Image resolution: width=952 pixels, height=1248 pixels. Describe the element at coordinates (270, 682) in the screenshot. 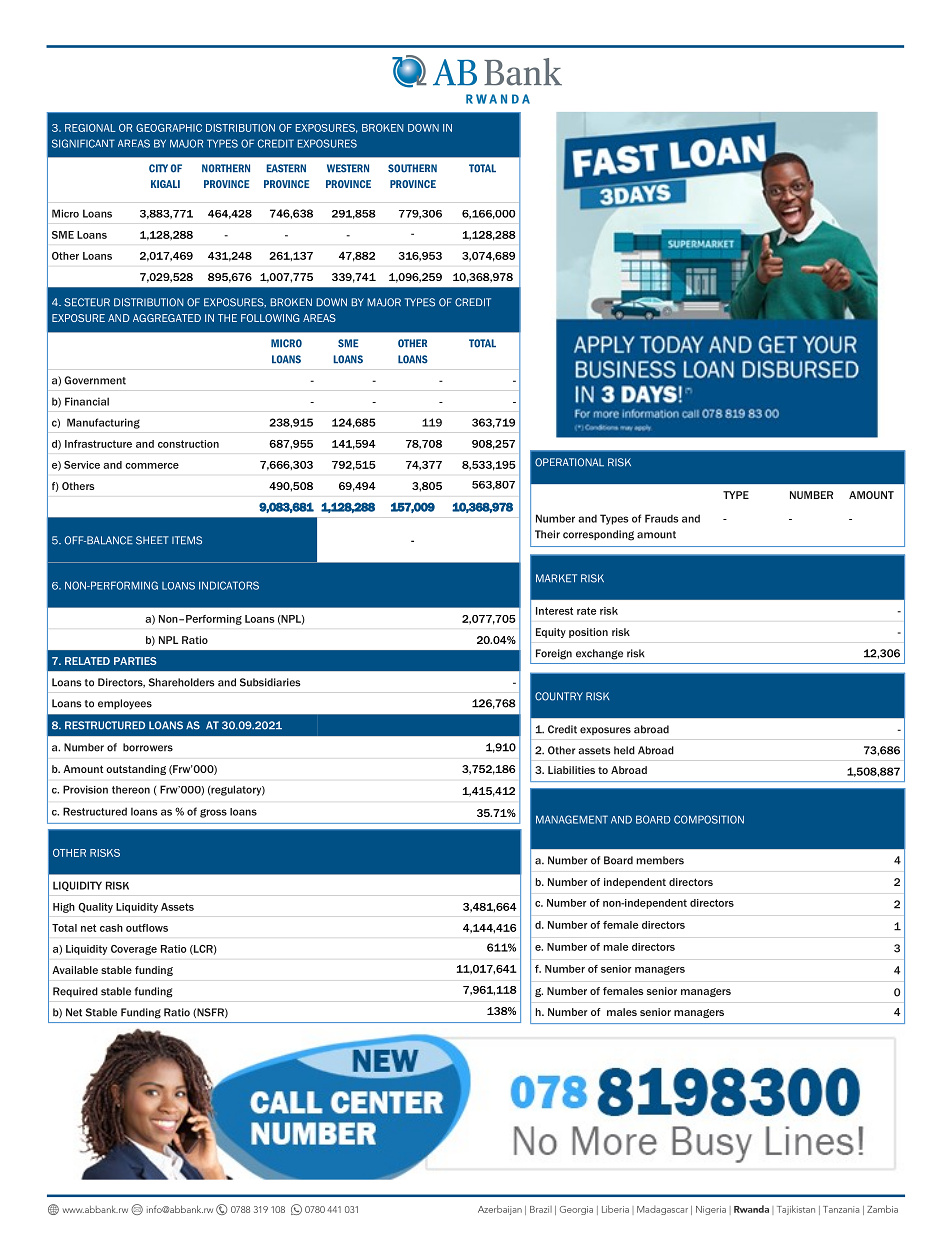

I see `Subsidiaries` at that location.
